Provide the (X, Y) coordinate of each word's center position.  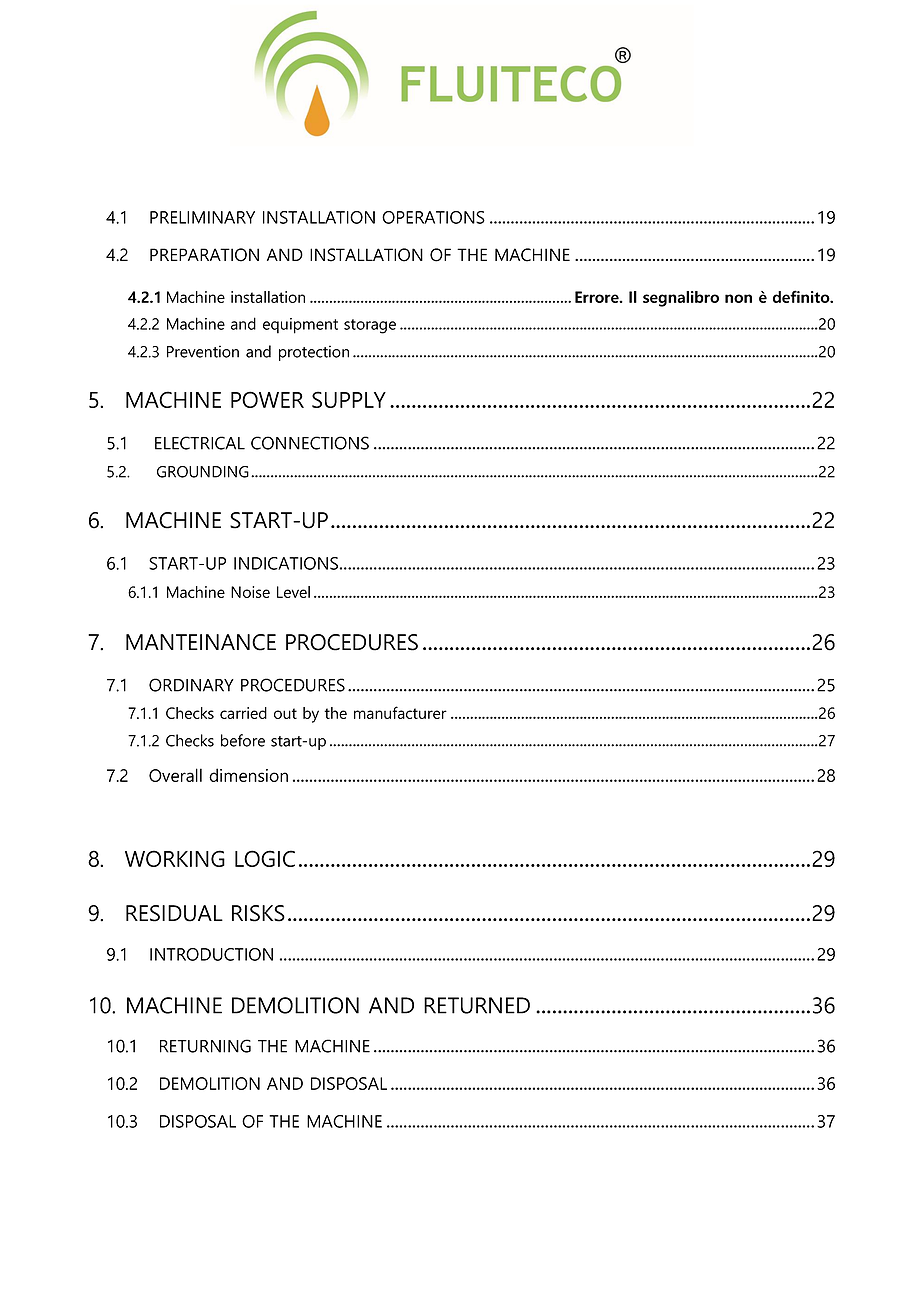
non (738, 298)
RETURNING (205, 1046)
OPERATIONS (433, 217)
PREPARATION (204, 255)
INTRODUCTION (211, 954)
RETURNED (477, 1005)
